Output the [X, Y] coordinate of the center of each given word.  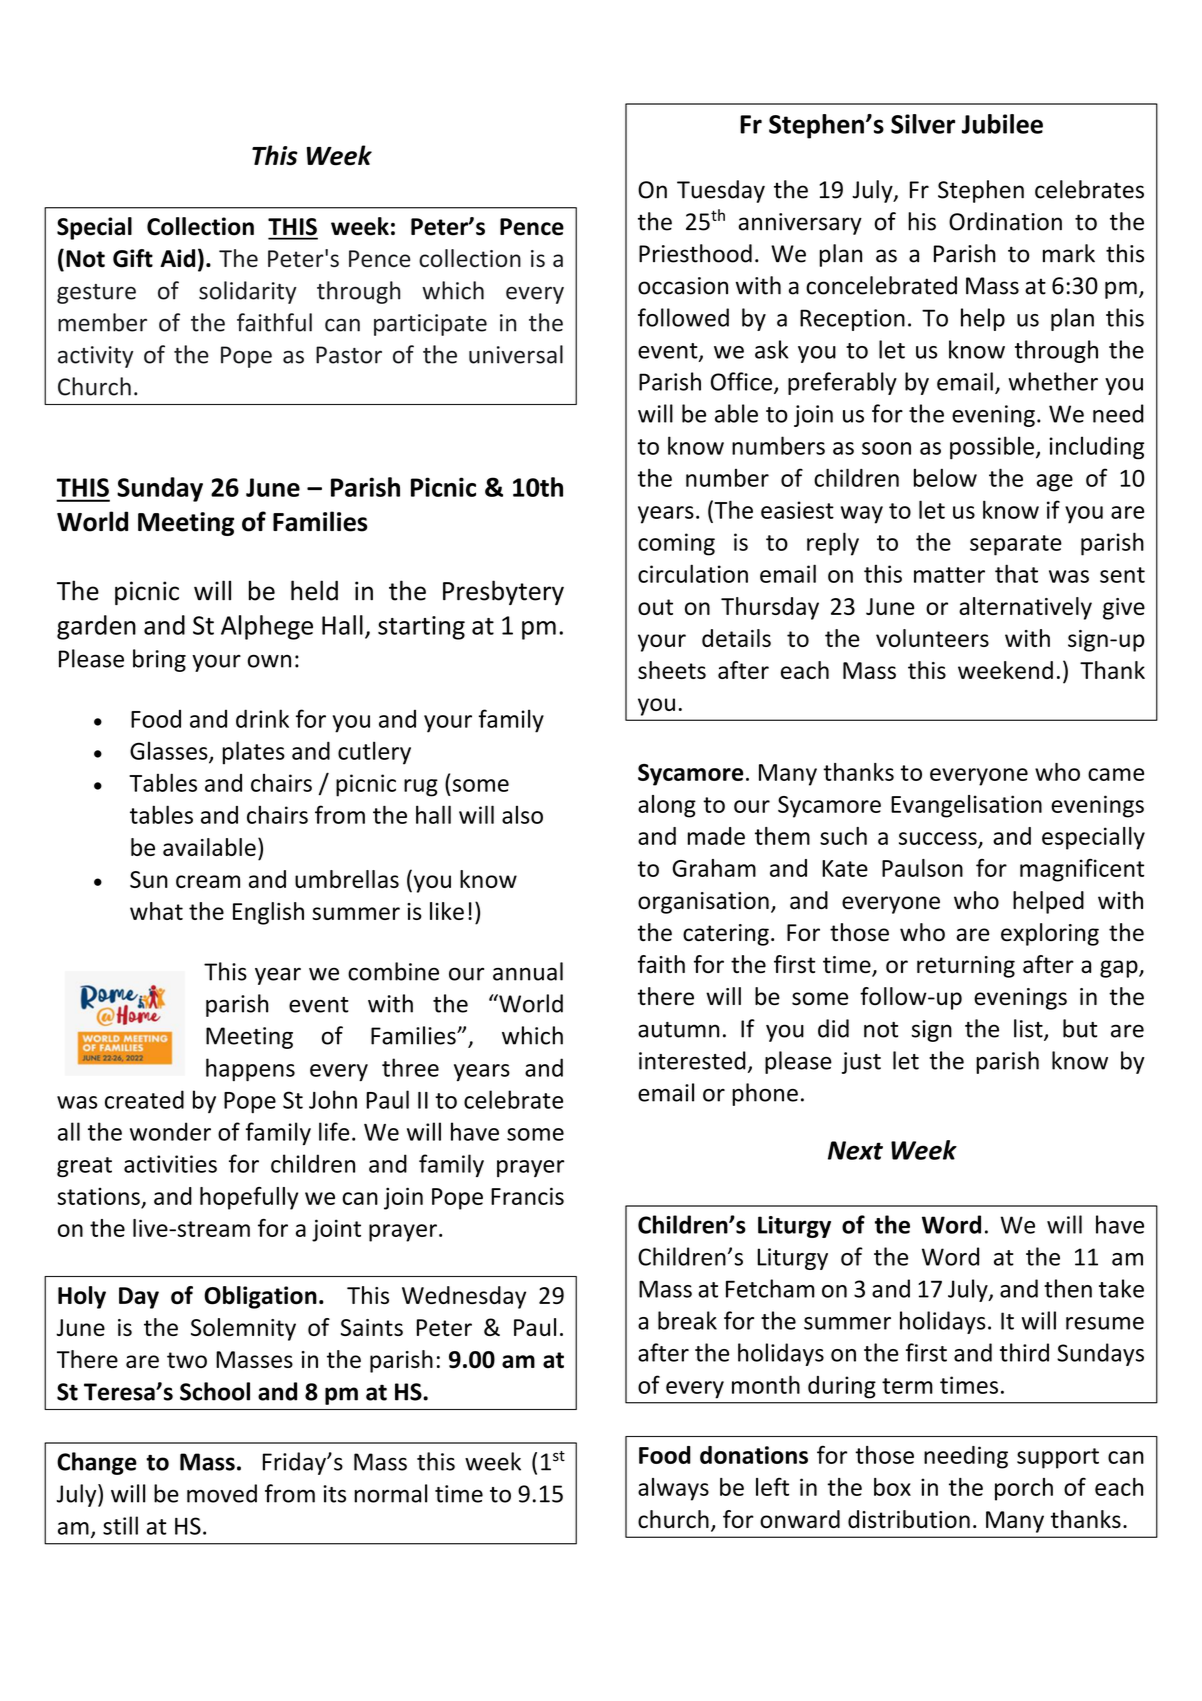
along [667, 806]
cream [208, 881]
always [673, 1489]
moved [222, 1493]
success [938, 838]
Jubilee [1002, 124]
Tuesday [721, 191]
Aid [177, 258]
